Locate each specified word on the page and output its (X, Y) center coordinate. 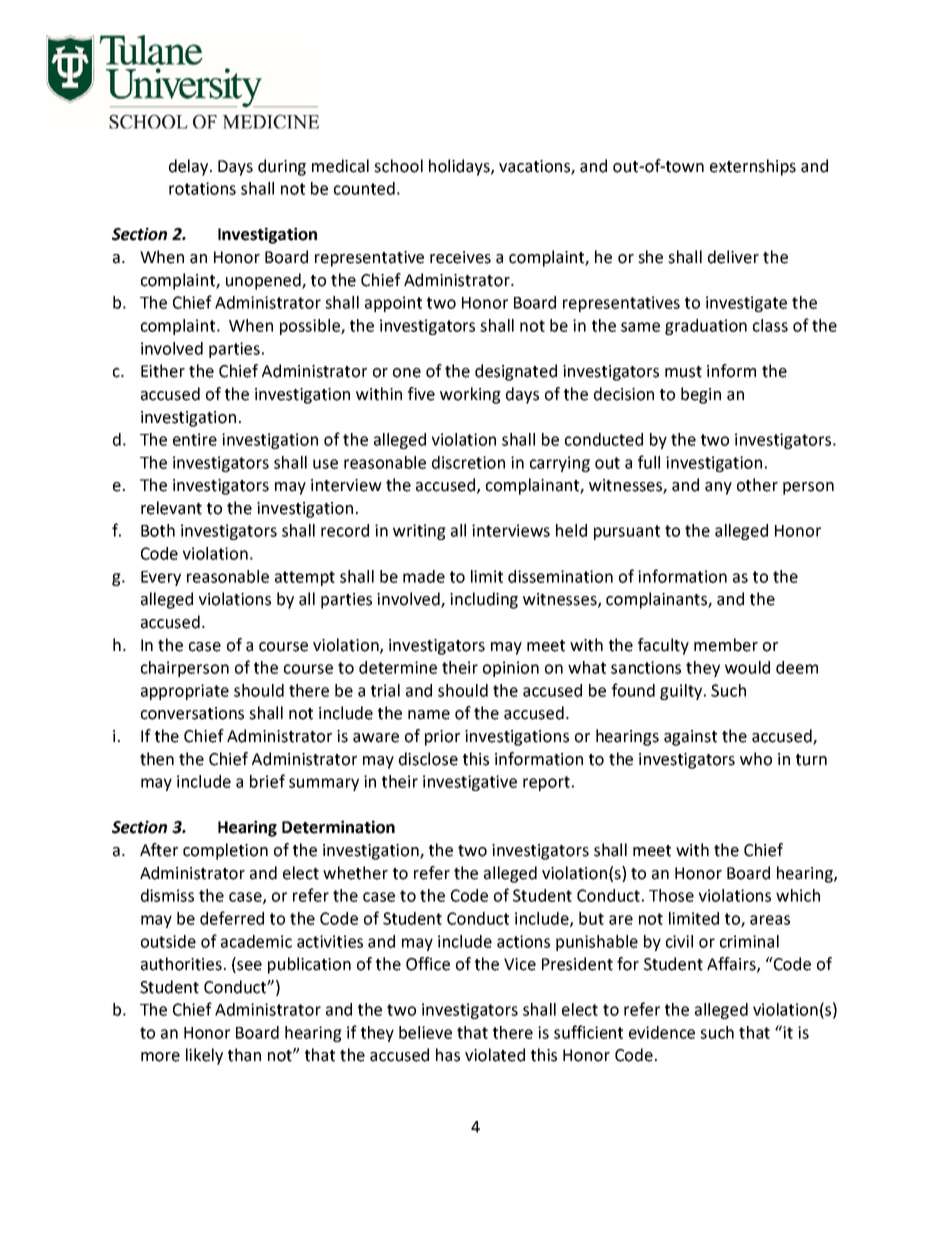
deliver (733, 257)
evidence (662, 1032)
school (398, 166)
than (244, 1055)
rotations (202, 188)
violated (495, 1055)
